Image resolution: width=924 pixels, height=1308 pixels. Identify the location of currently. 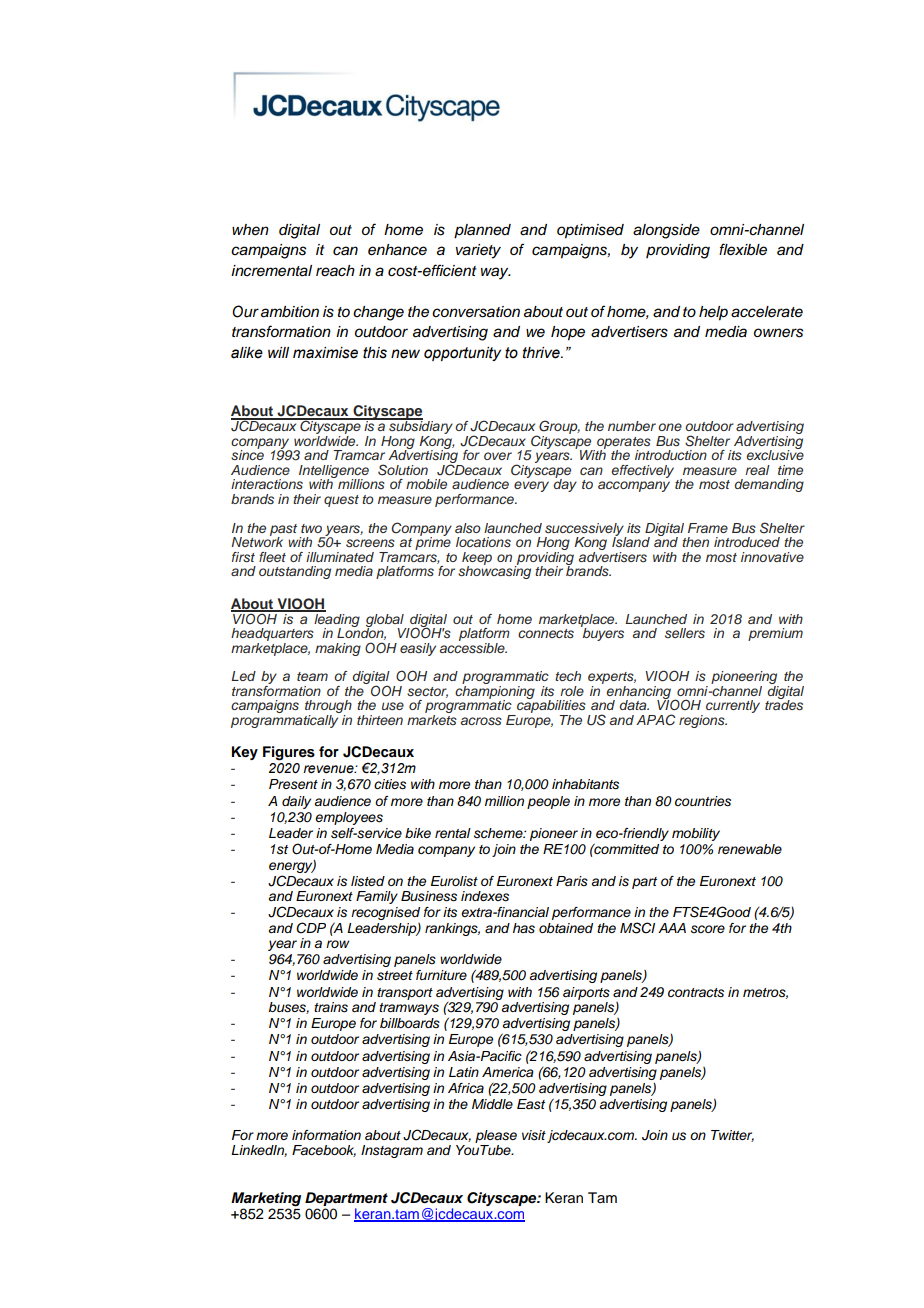
(733, 706).
